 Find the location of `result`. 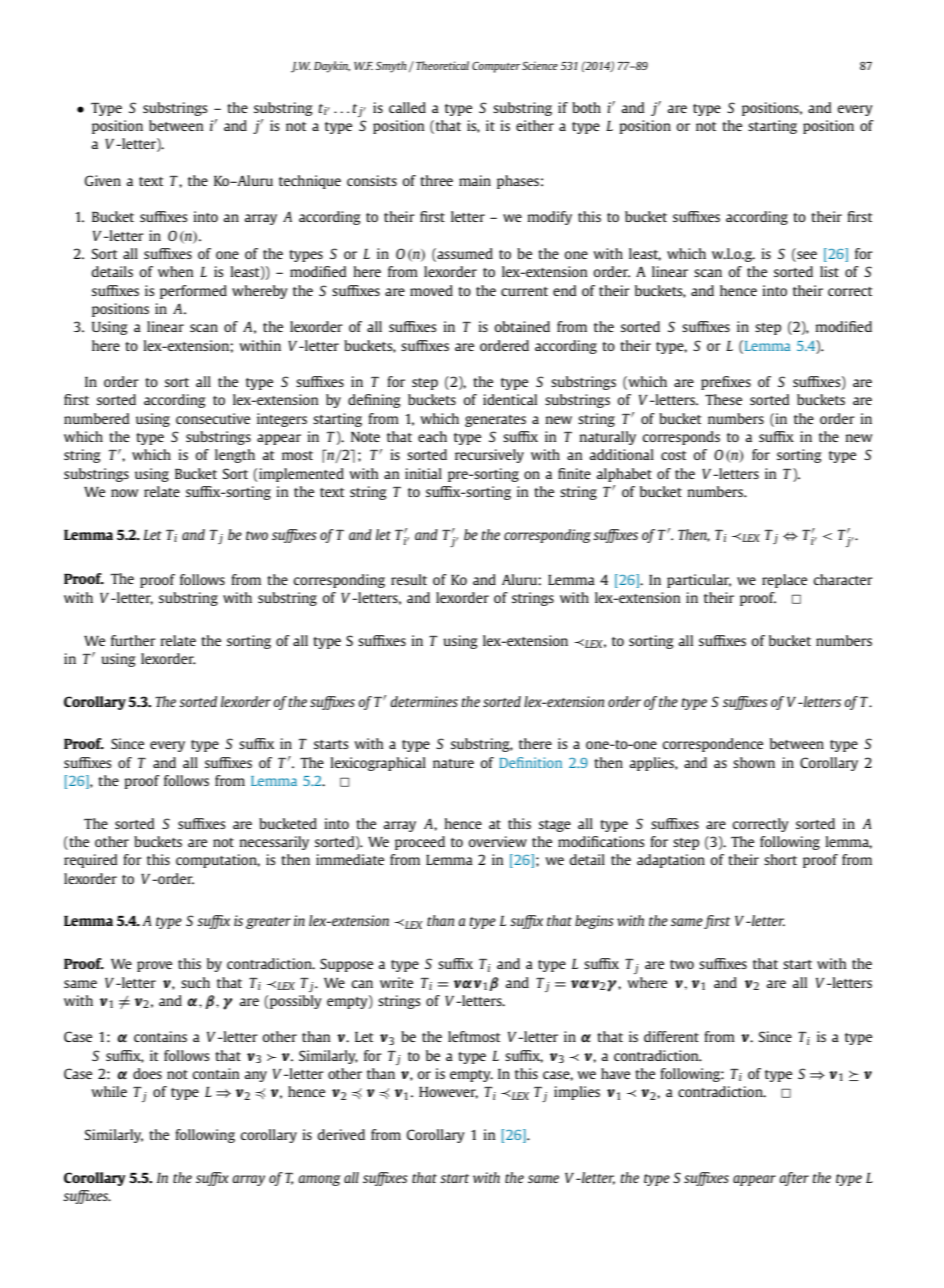

result is located at coordinates (409, 579).
